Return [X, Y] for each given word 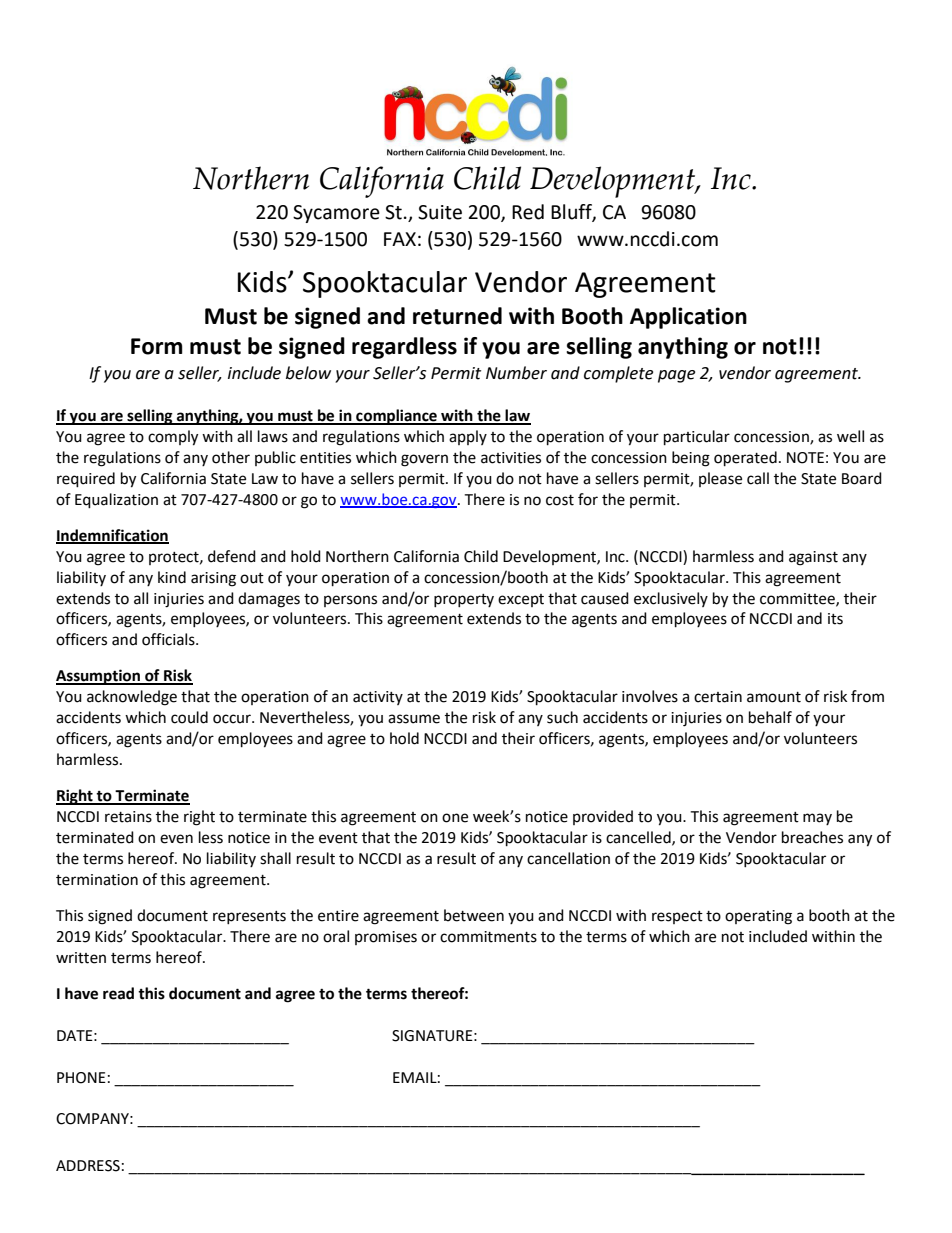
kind [172, 577]
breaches [812, 837]
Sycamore [336, 214]
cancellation [568, 858]
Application [688, 318]
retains [128, 817]
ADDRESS [88, 1166]
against [813, 558]
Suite [440, 212]
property [464, 600]
